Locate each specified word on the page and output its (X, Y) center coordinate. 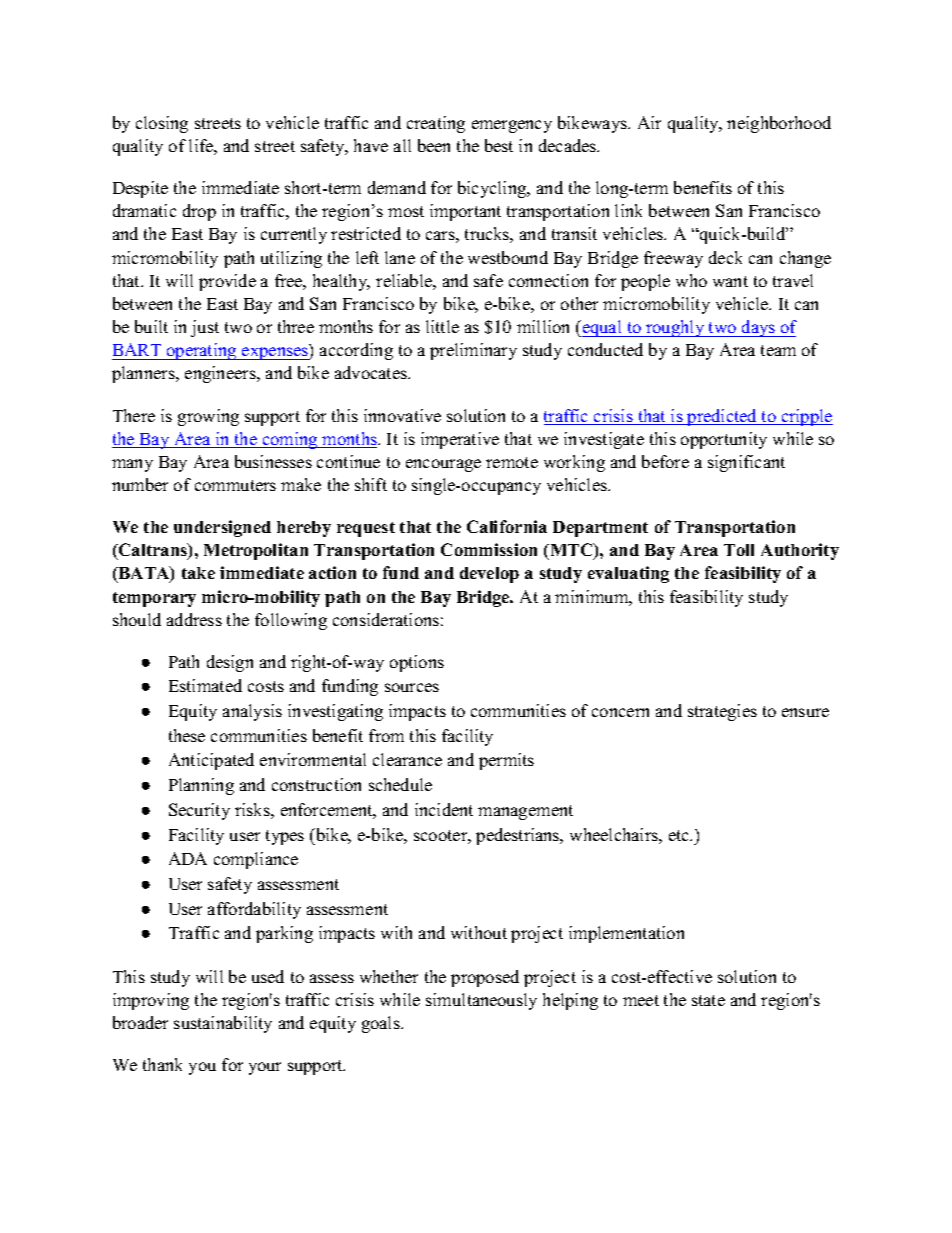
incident (444, 809)
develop (489, 575)
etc (680, 835)
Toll (739, 550)
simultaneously (481, 1001)
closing (162, 124)
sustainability (223, 1024)
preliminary (473, 351)
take (198, 573)
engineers (221, 374)
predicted (722, 417)
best (499, 145)
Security (199, 811)
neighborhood (779, 124)
